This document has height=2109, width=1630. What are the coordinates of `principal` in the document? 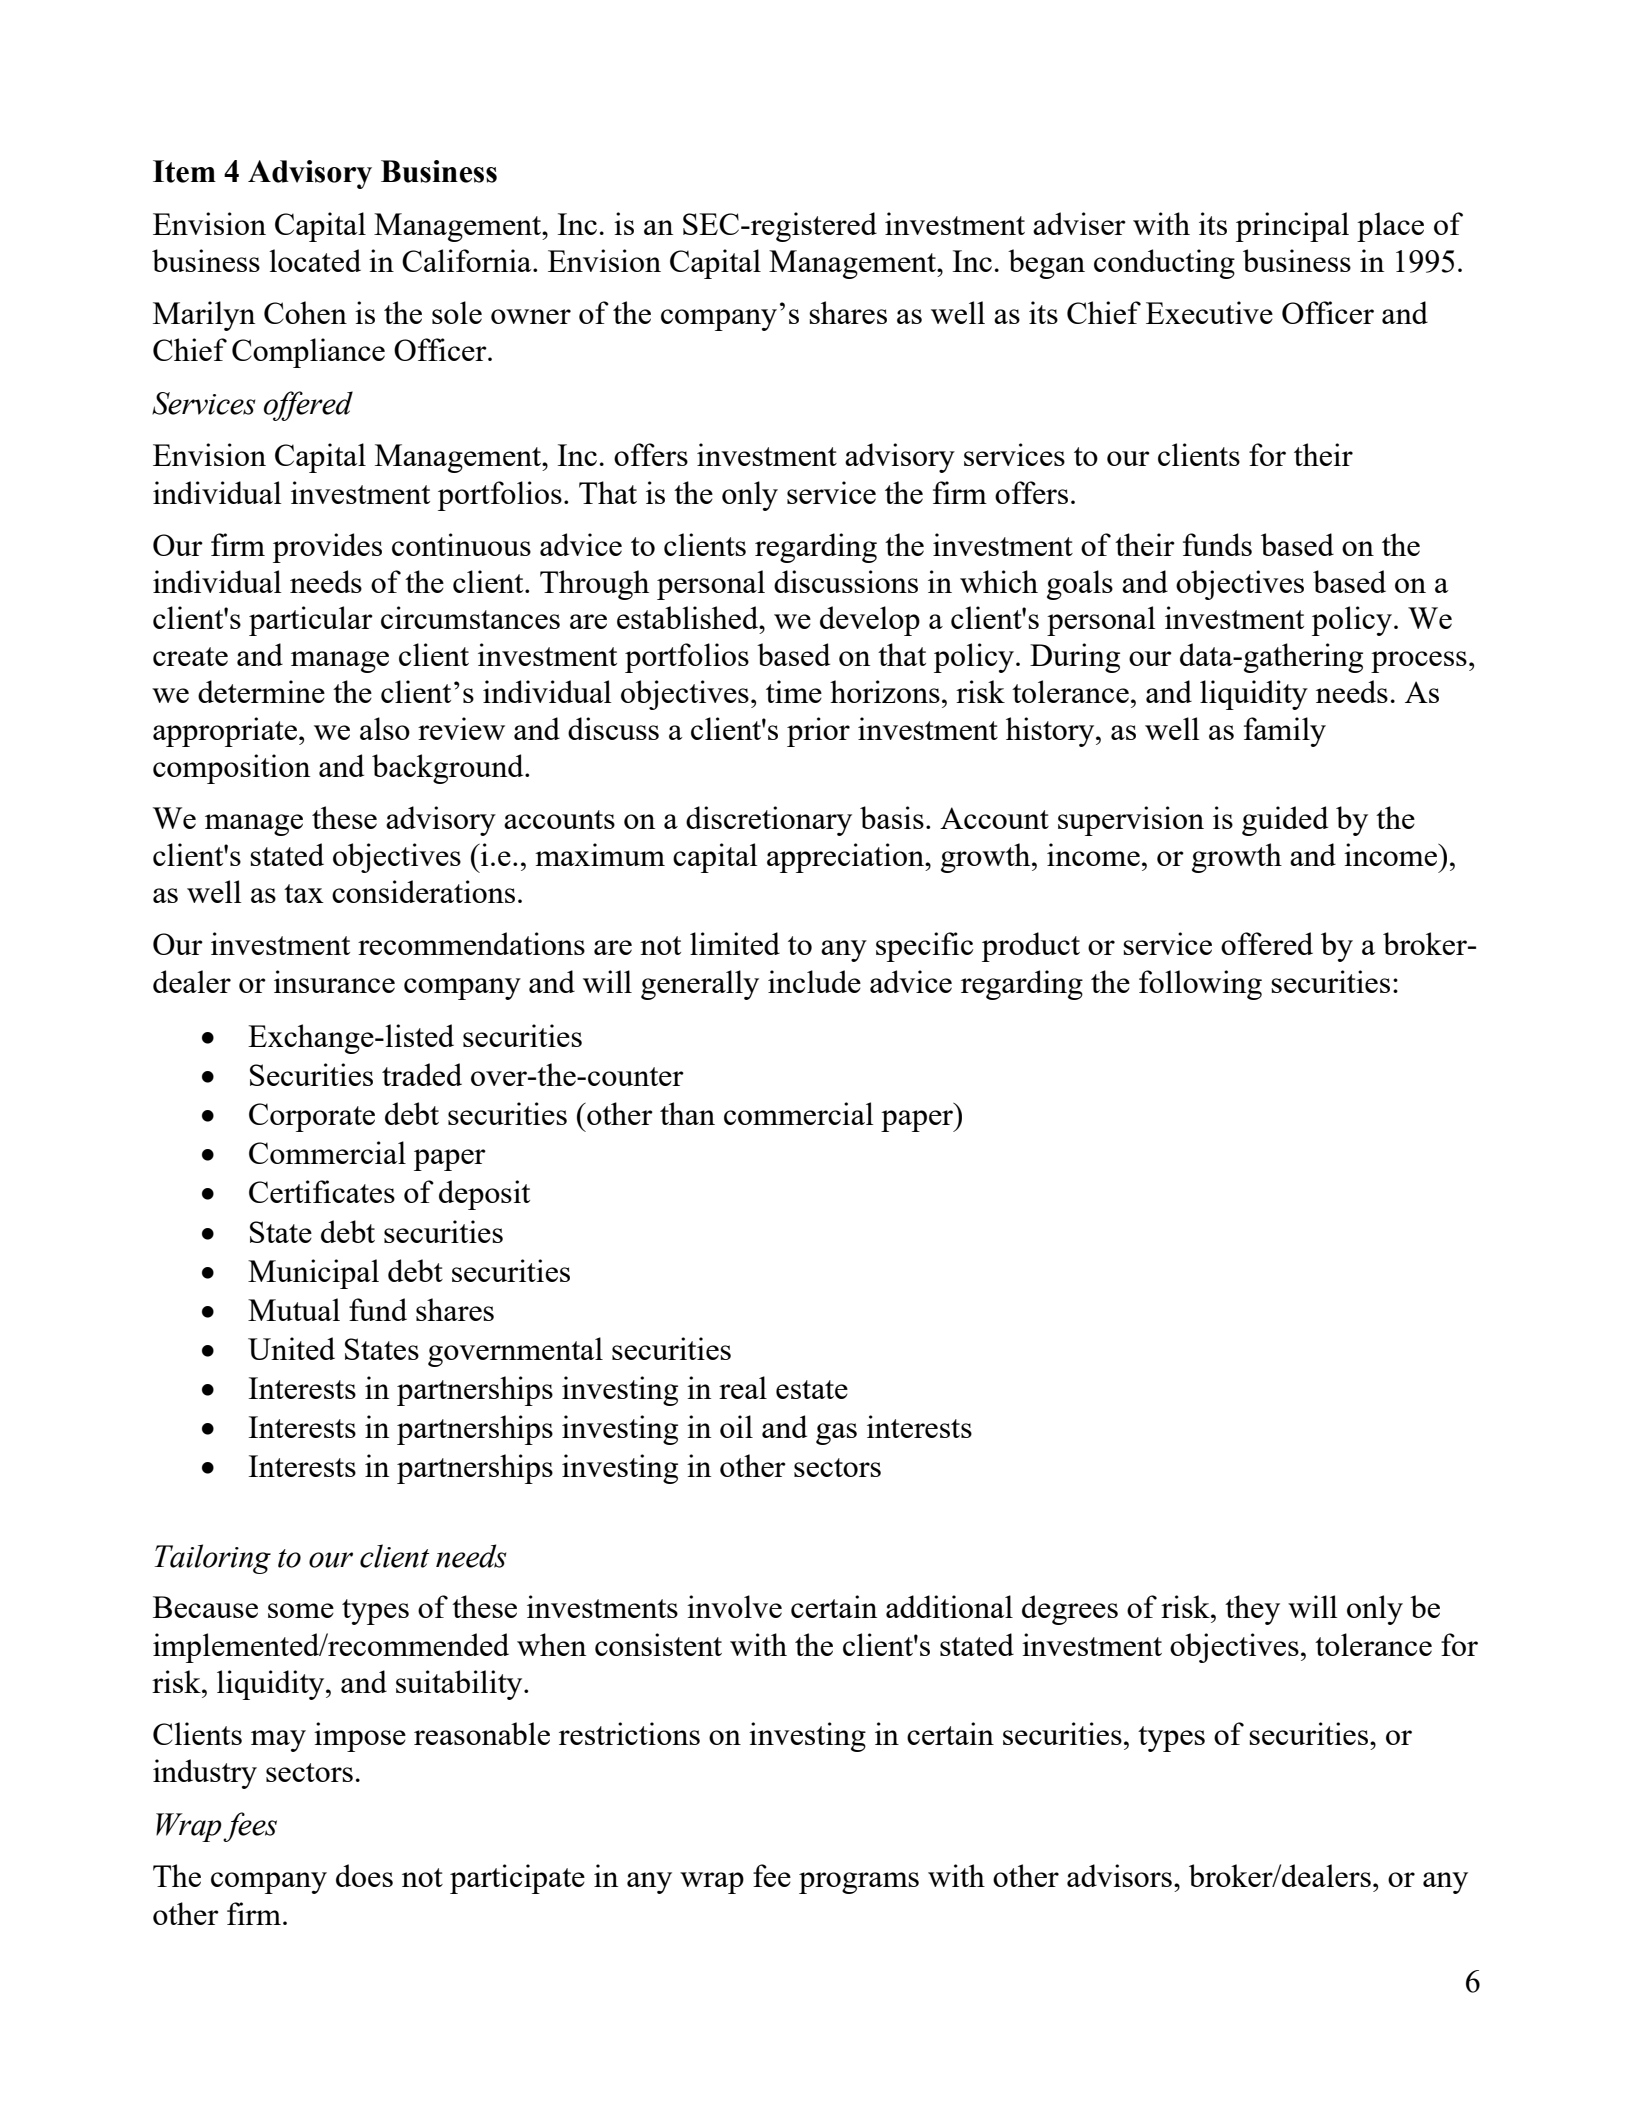 It's located at (1292, 227).
